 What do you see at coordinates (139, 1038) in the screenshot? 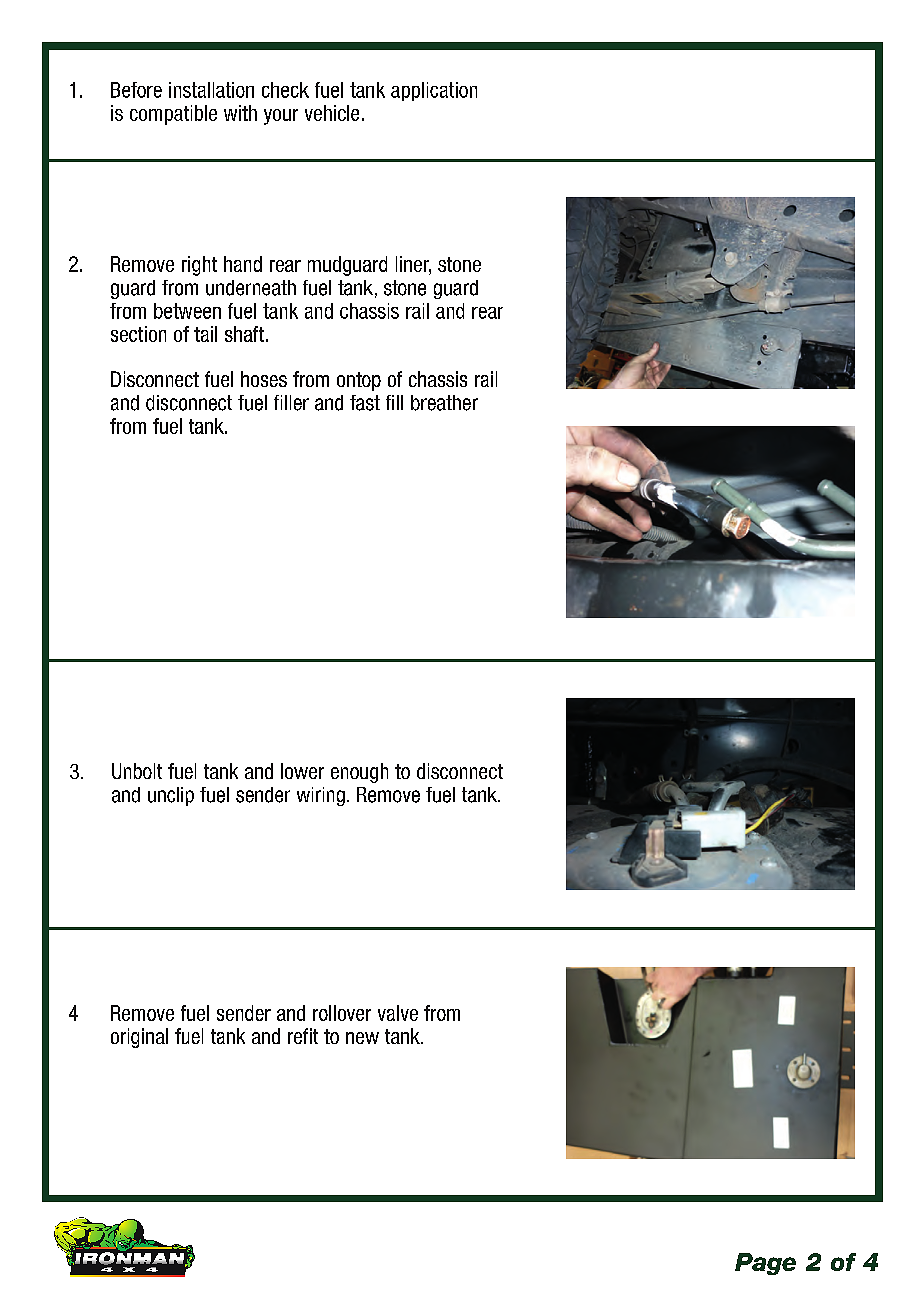
I see `original` at bounding box center [139, 1038].
